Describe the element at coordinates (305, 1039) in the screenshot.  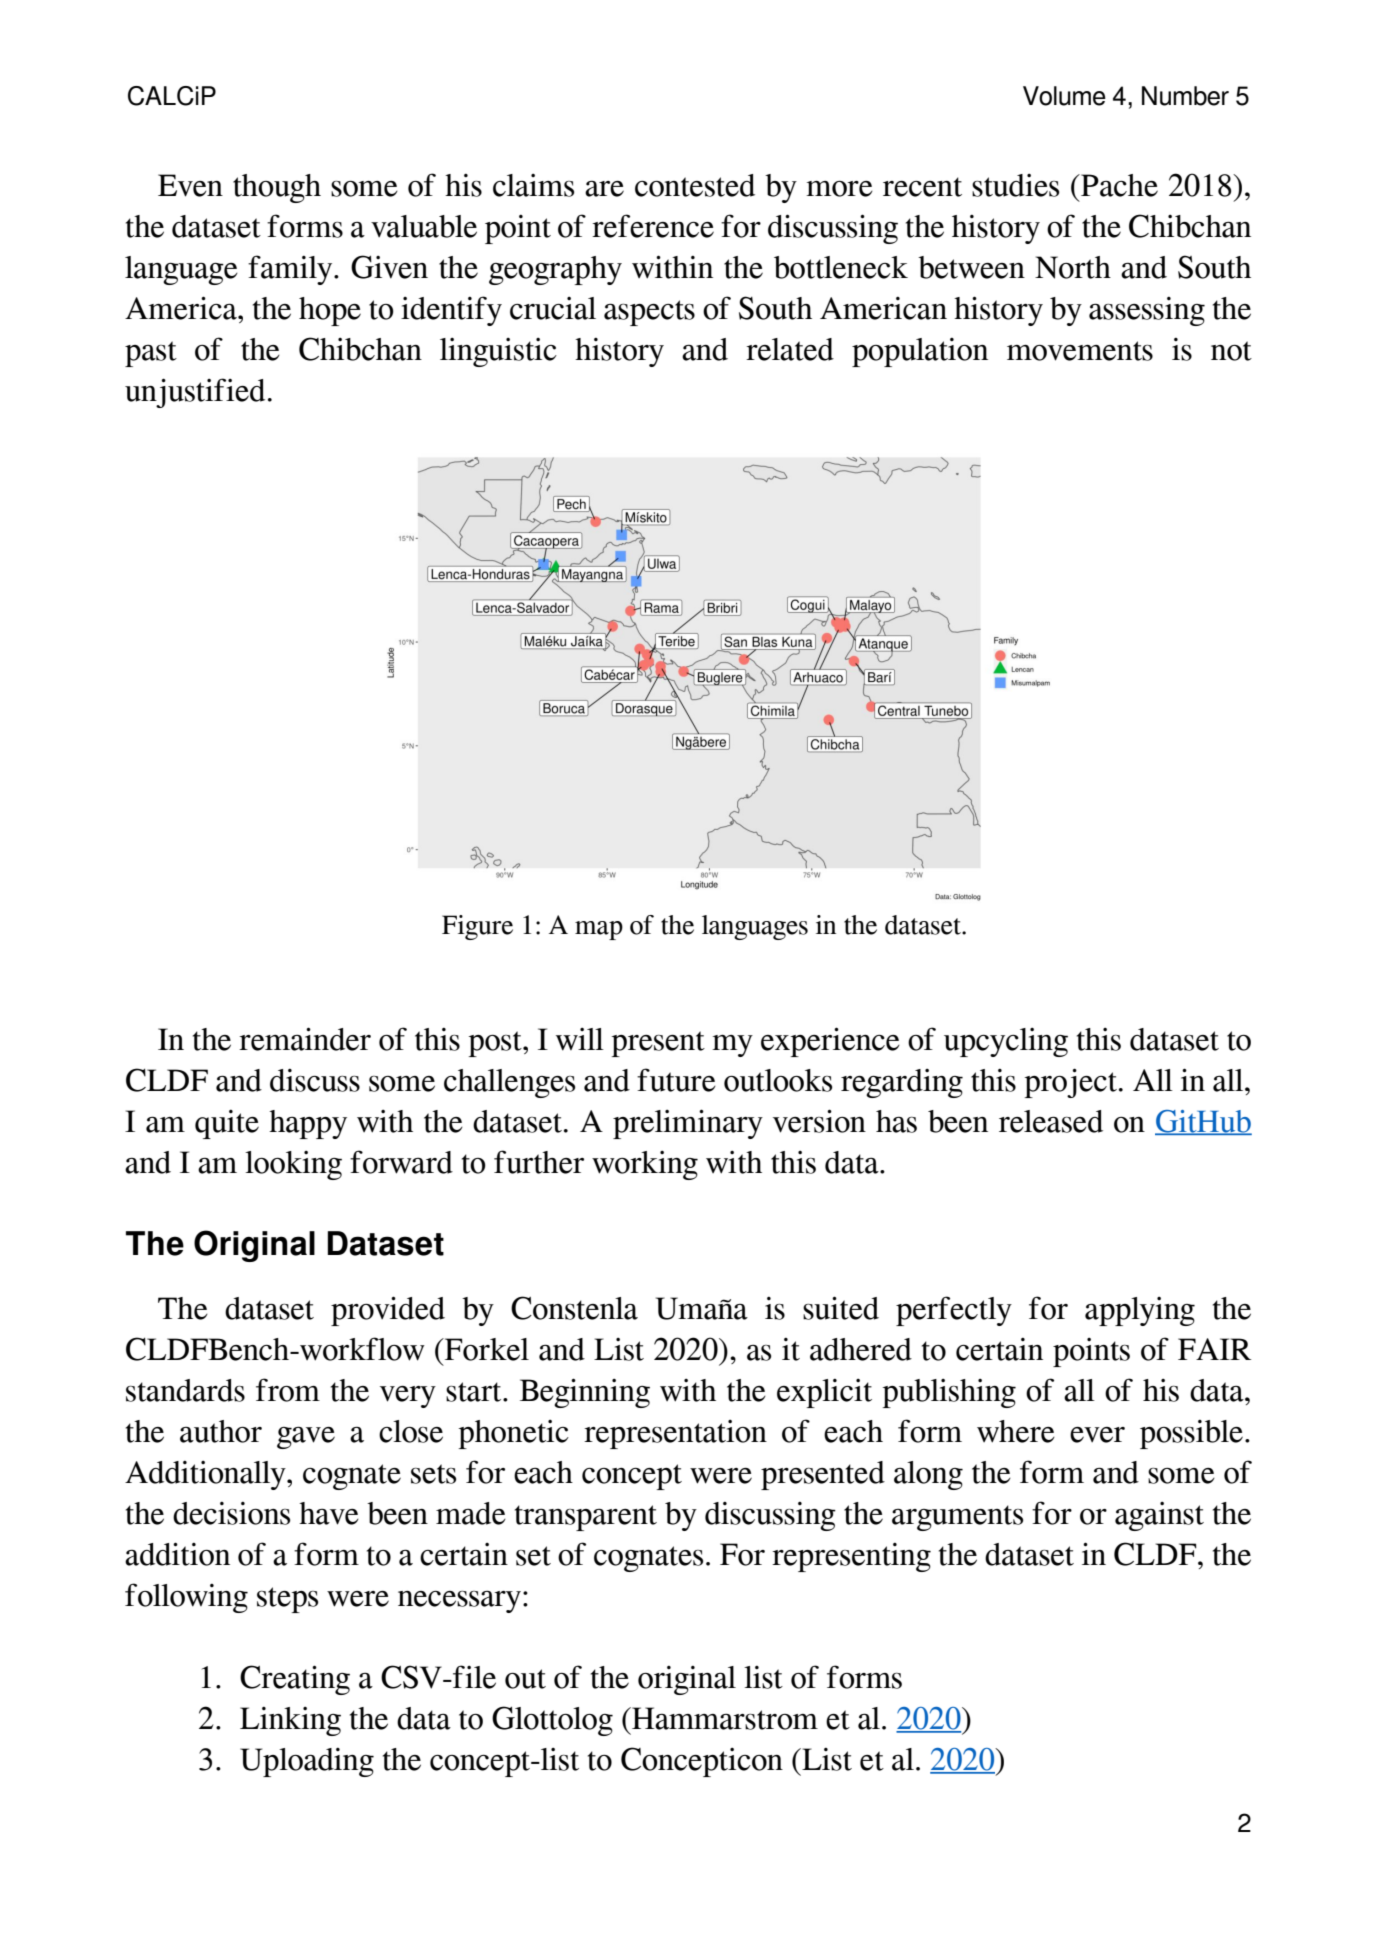
I see `remainder` at that location.
